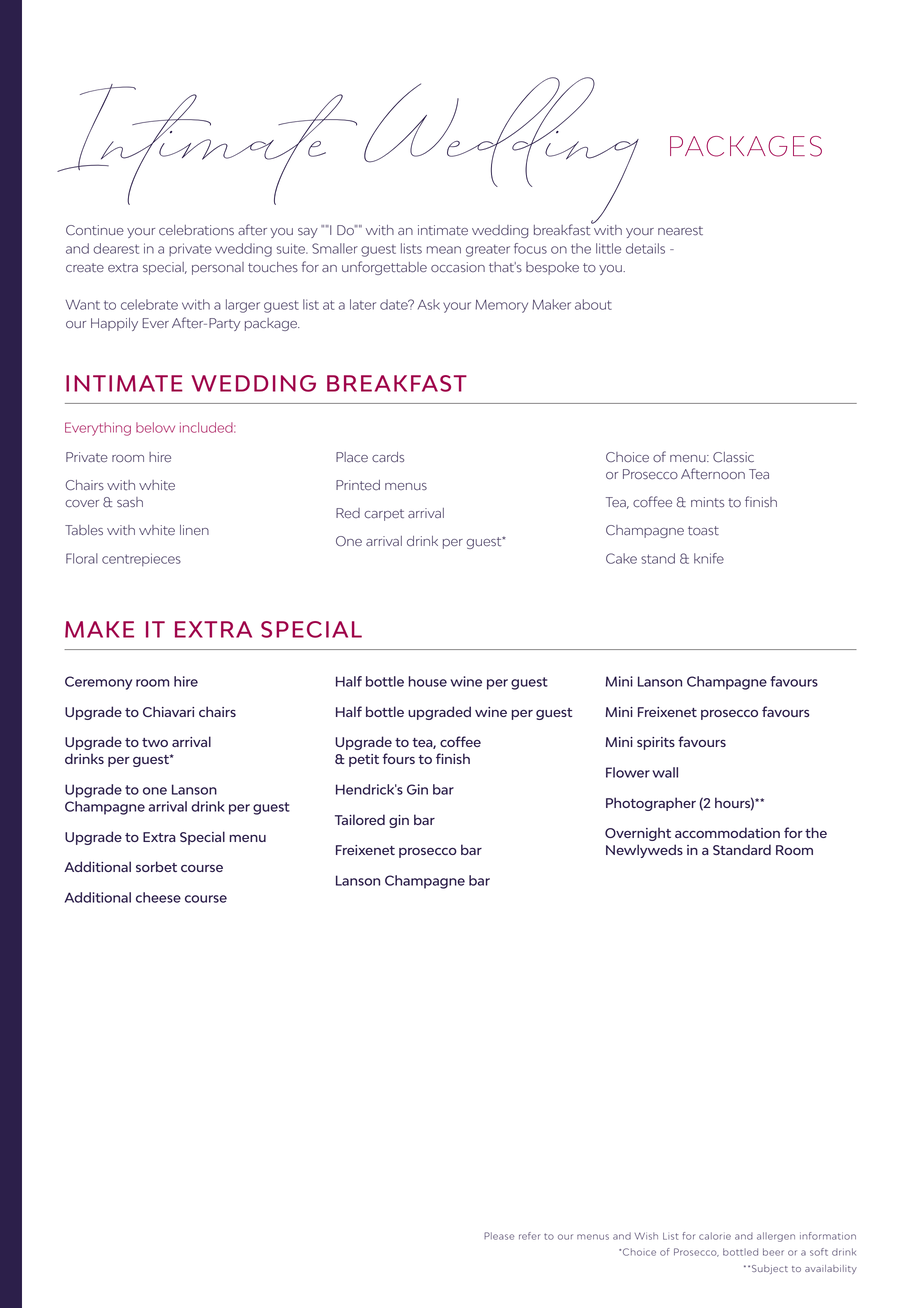  I want to click on nearest, so click(680, 231).
